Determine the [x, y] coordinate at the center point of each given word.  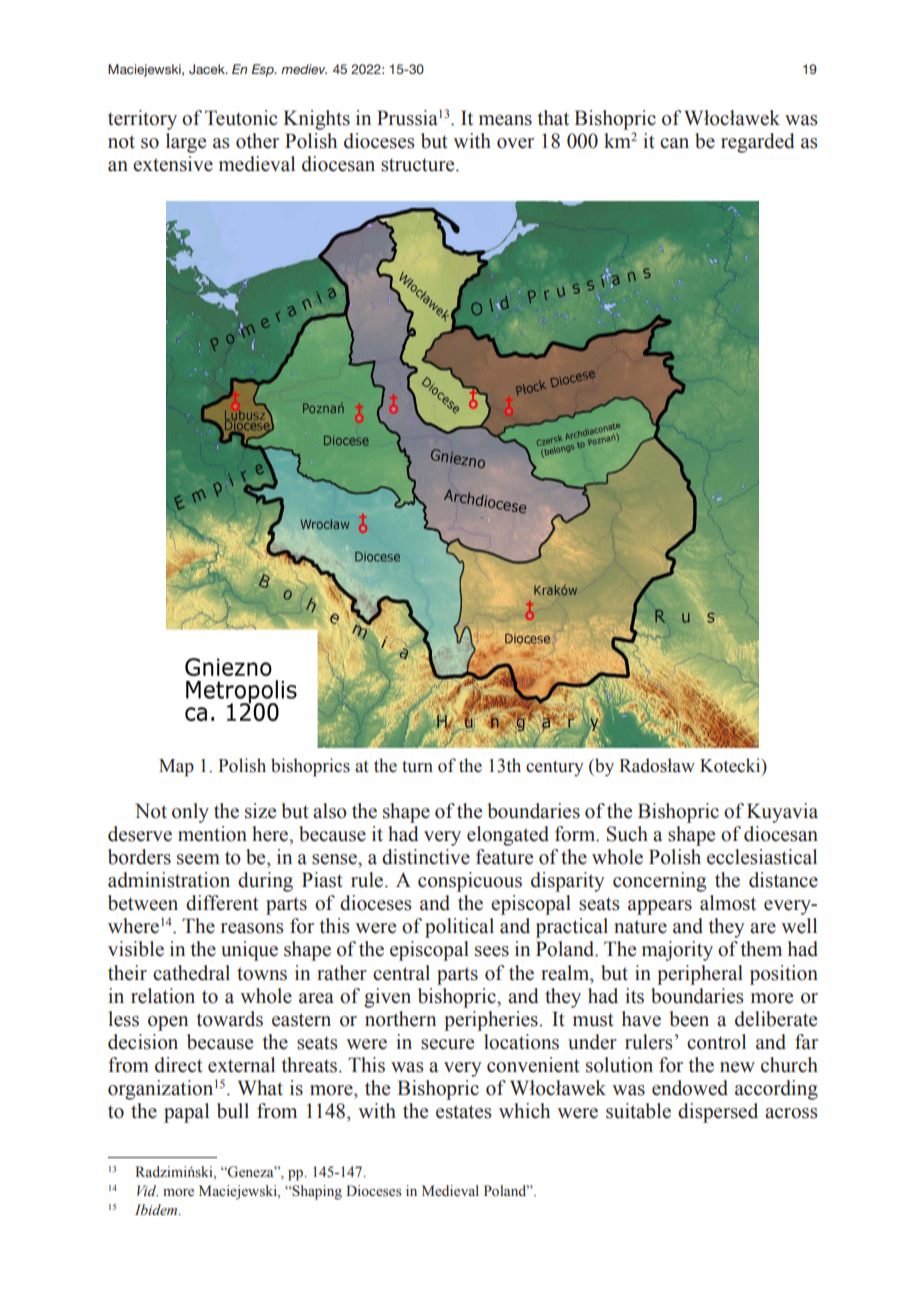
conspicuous [470, 882]
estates [464, 1112]
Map [176, 768]
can [674, 143]
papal [186, 1113]
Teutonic [241, 118]
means [505, 120]
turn [417, 766]
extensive [173, 164]
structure [419, 165]
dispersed [718, 1113]
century [555, 768]
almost [728, 903]
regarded [758, 143]
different [222, 903]
